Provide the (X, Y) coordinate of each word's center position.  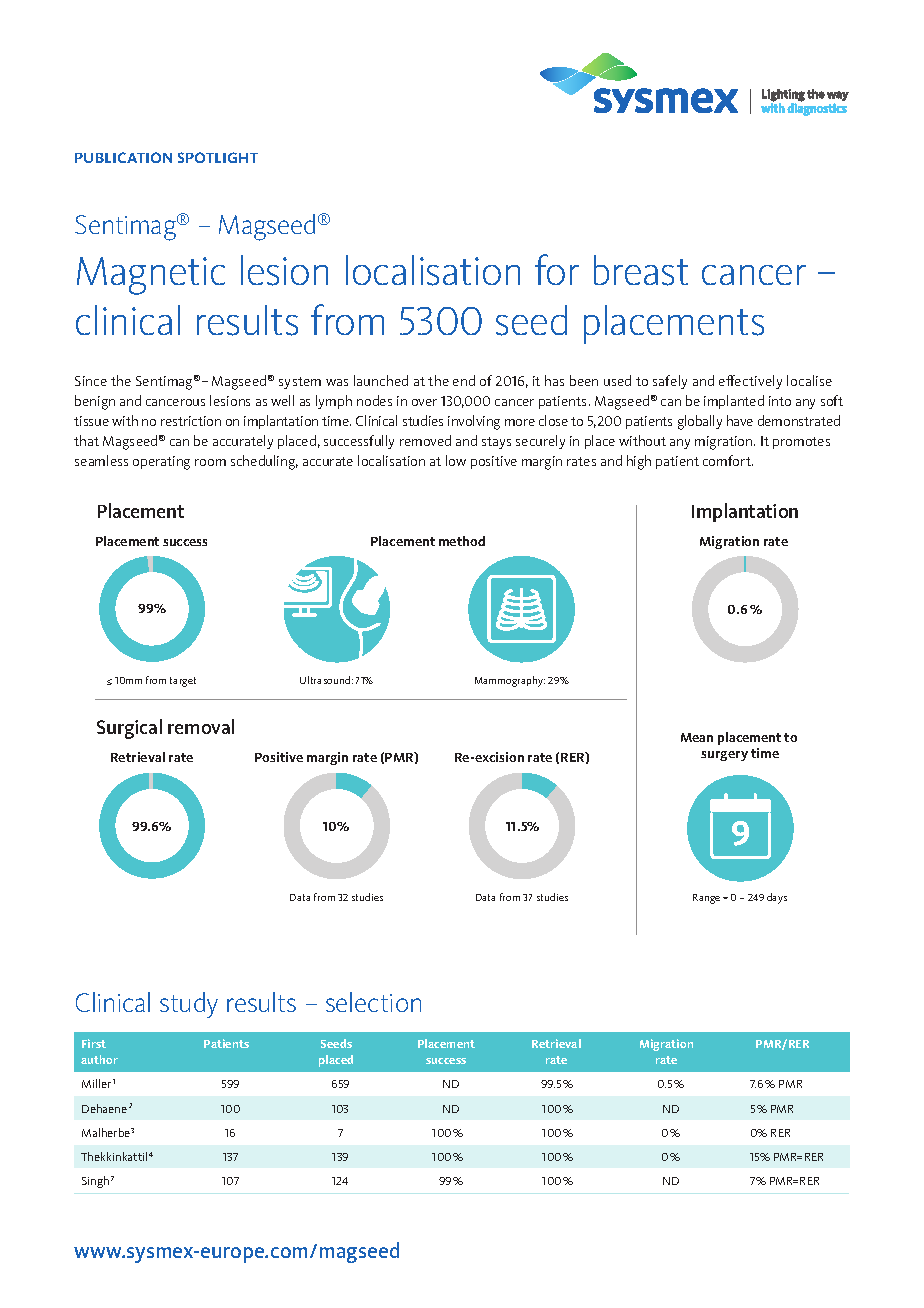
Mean (697, 737)
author (99, 1059)
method (462, 541)
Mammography (510, 681)
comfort (728, 460)
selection (373, 1002)
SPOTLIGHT (218, 157)
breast (641, 270)
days (777, 898)
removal (201, 726)
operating (161, 463)
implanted (734, 402)
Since (91, 381)
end (464, 380)
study (189, 1005)
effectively (750, 382)
